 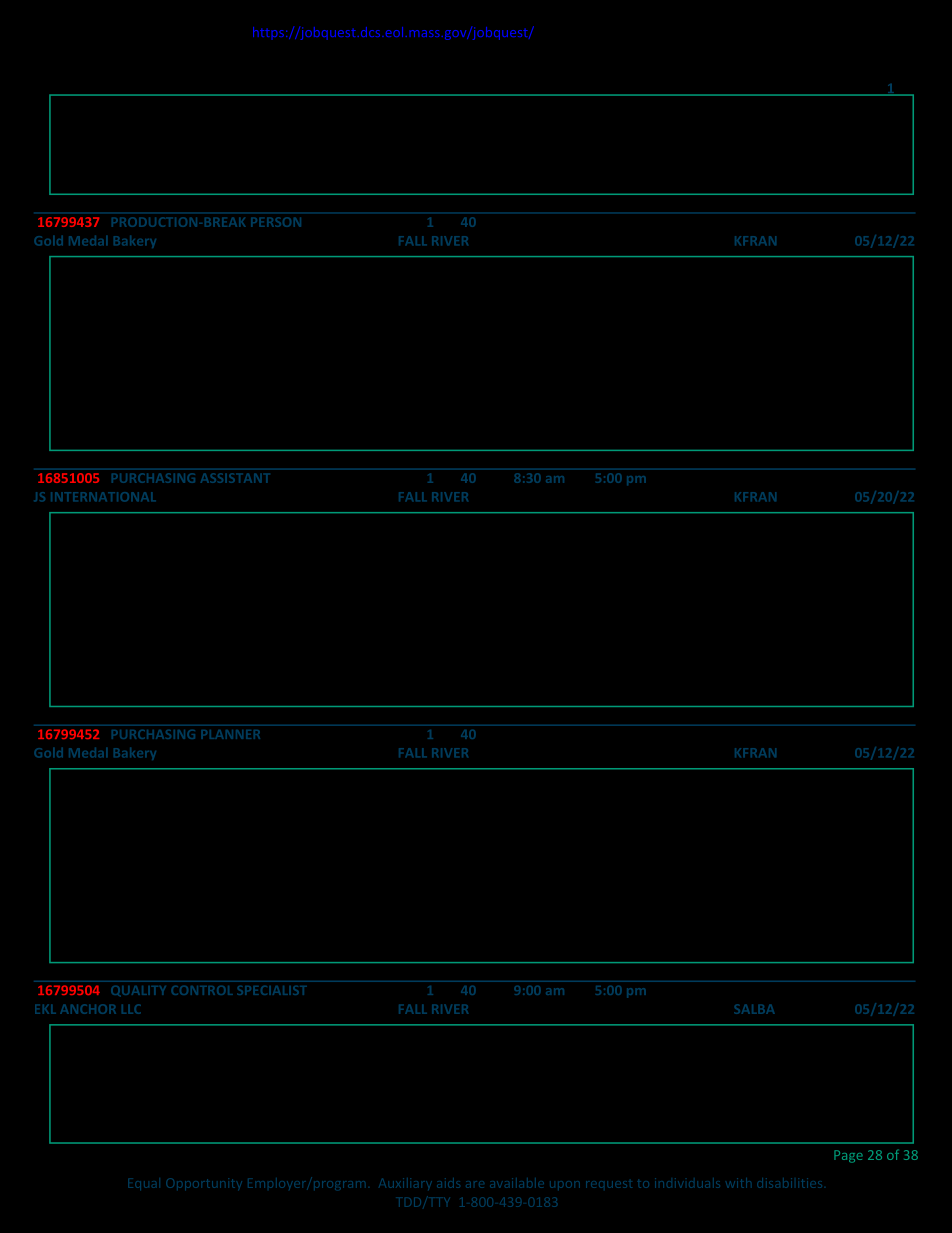 What do you see at coordinates (272, 990) in the document?
I see `SPECIALIST` at bounding box center [272, 990].
